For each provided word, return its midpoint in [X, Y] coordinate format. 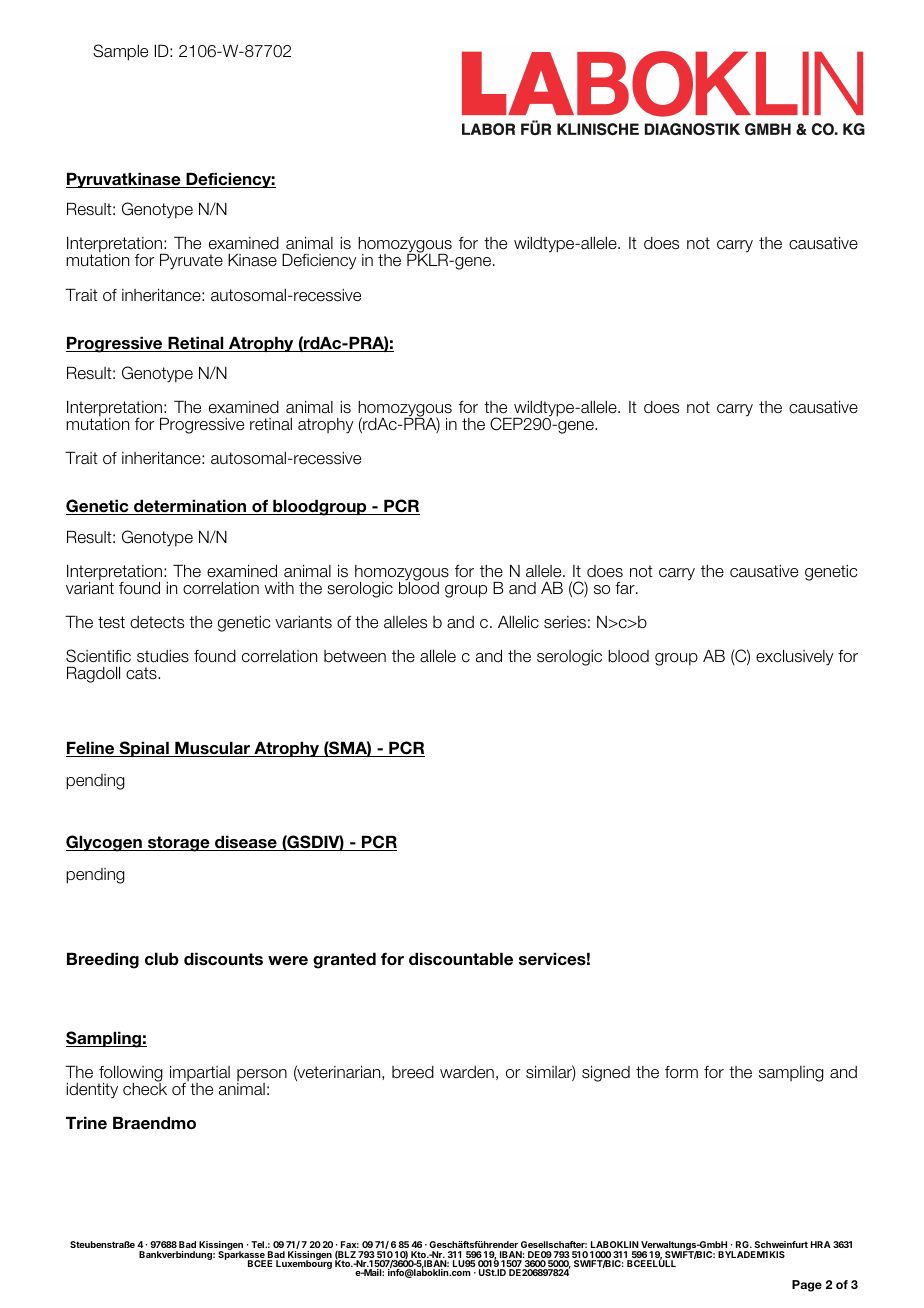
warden [467, 1072]
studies [163, 656]
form [681, 1072]
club [162, 959]
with [279, 588]
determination [190, 507]
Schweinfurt [780, 1246]
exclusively [794, 657]
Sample [120, 52]
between [355, 656]
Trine [86, 1123]
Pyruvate [191, 261]
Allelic [518, 622]
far [626, 588]
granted [344, 960]
